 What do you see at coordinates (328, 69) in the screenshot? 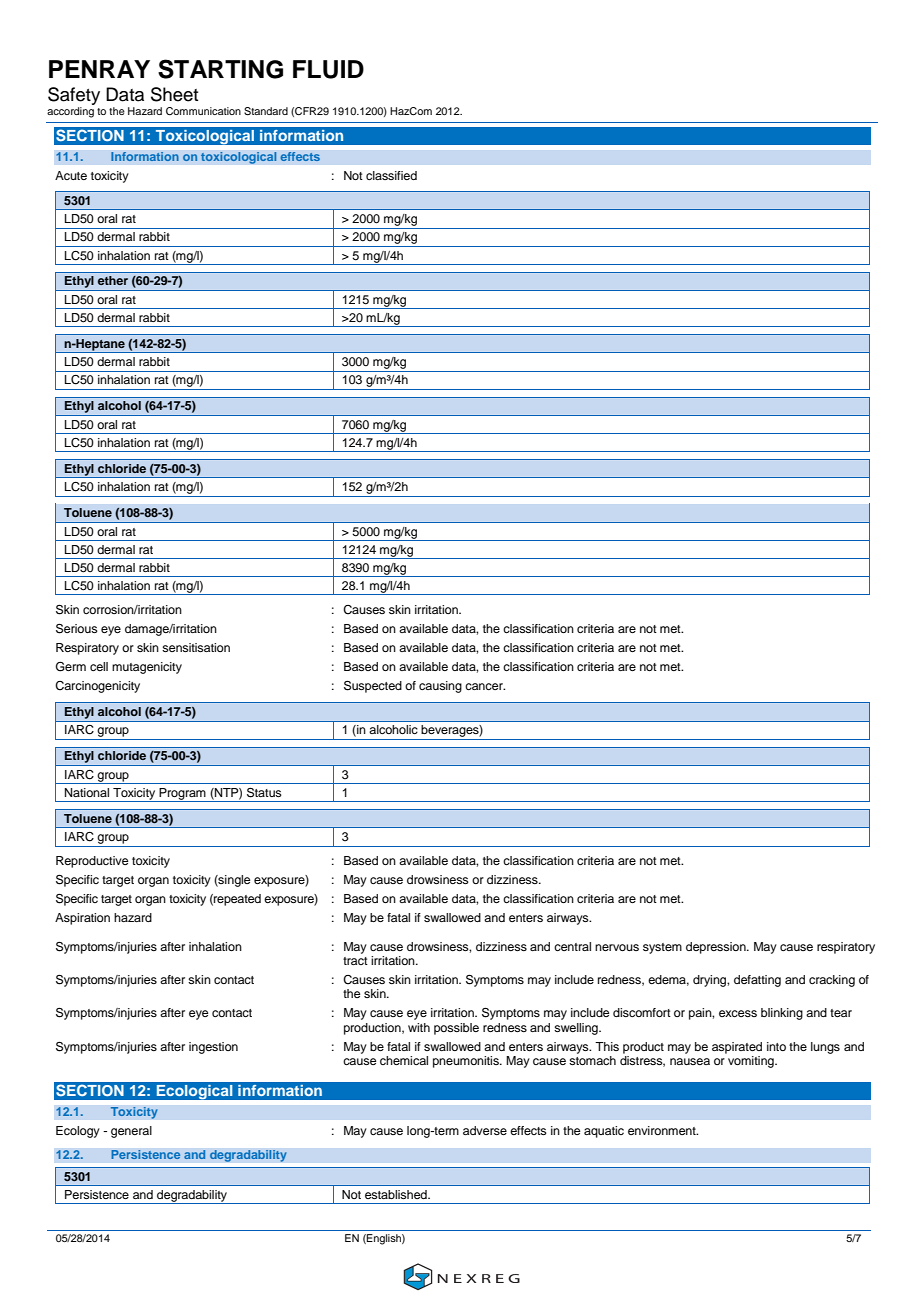
I see `FLUID` at bounding box center [328, 69].
